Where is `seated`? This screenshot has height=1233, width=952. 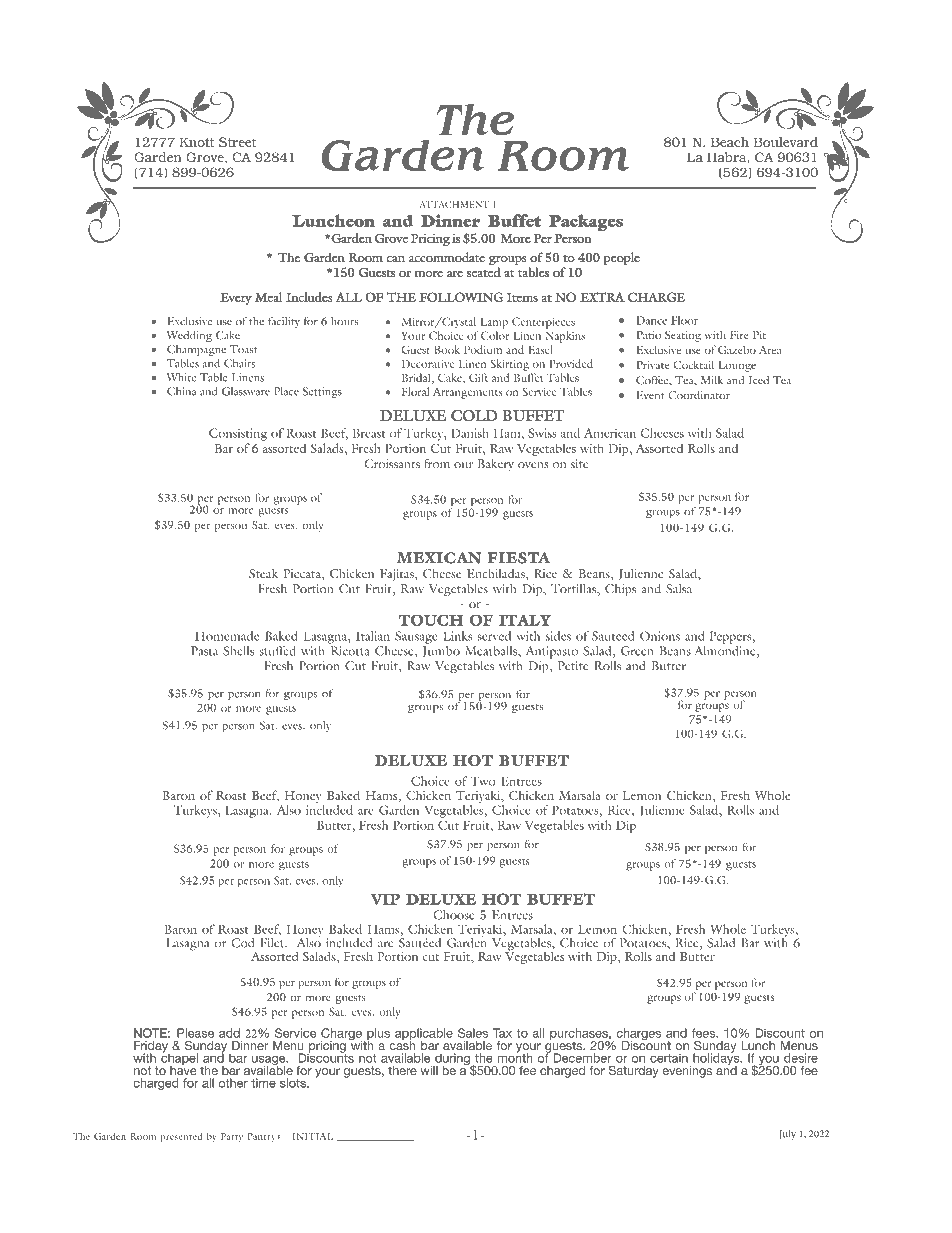
seated is located at coordinates (484, 271).
